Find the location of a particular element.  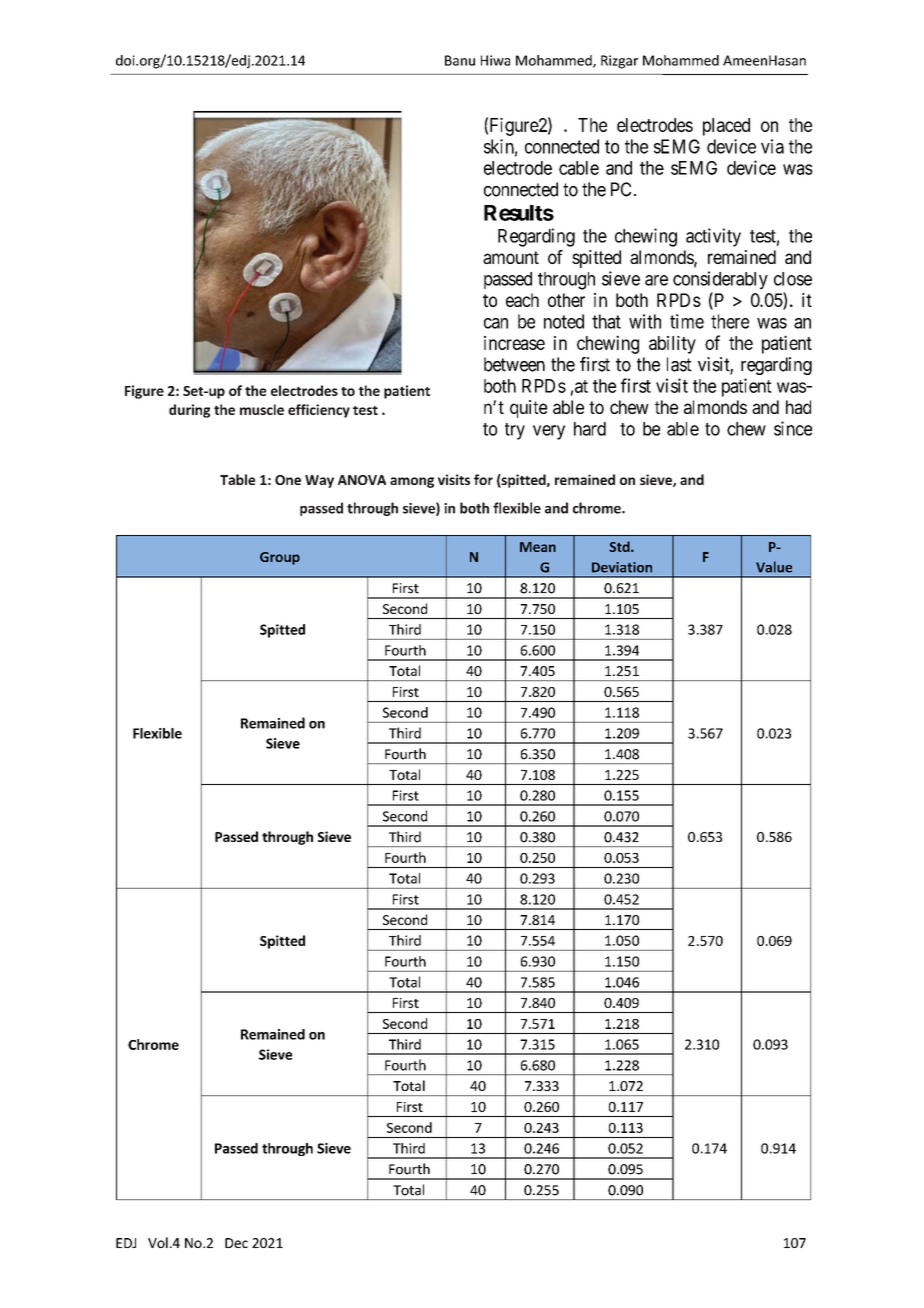

Banu is located at coordinates (460, 60).
